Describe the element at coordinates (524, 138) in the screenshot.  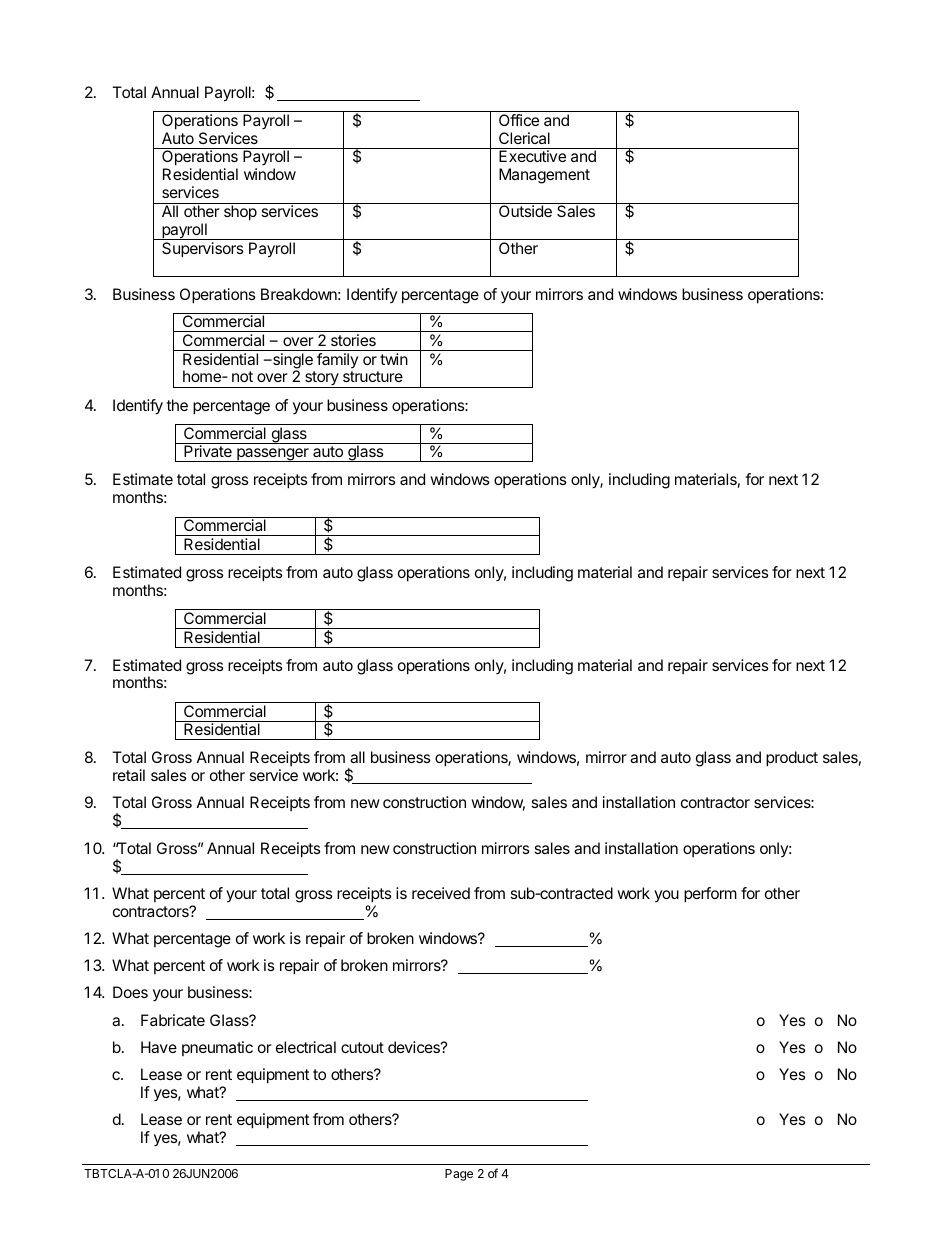
I see `Clerical` at that location.
